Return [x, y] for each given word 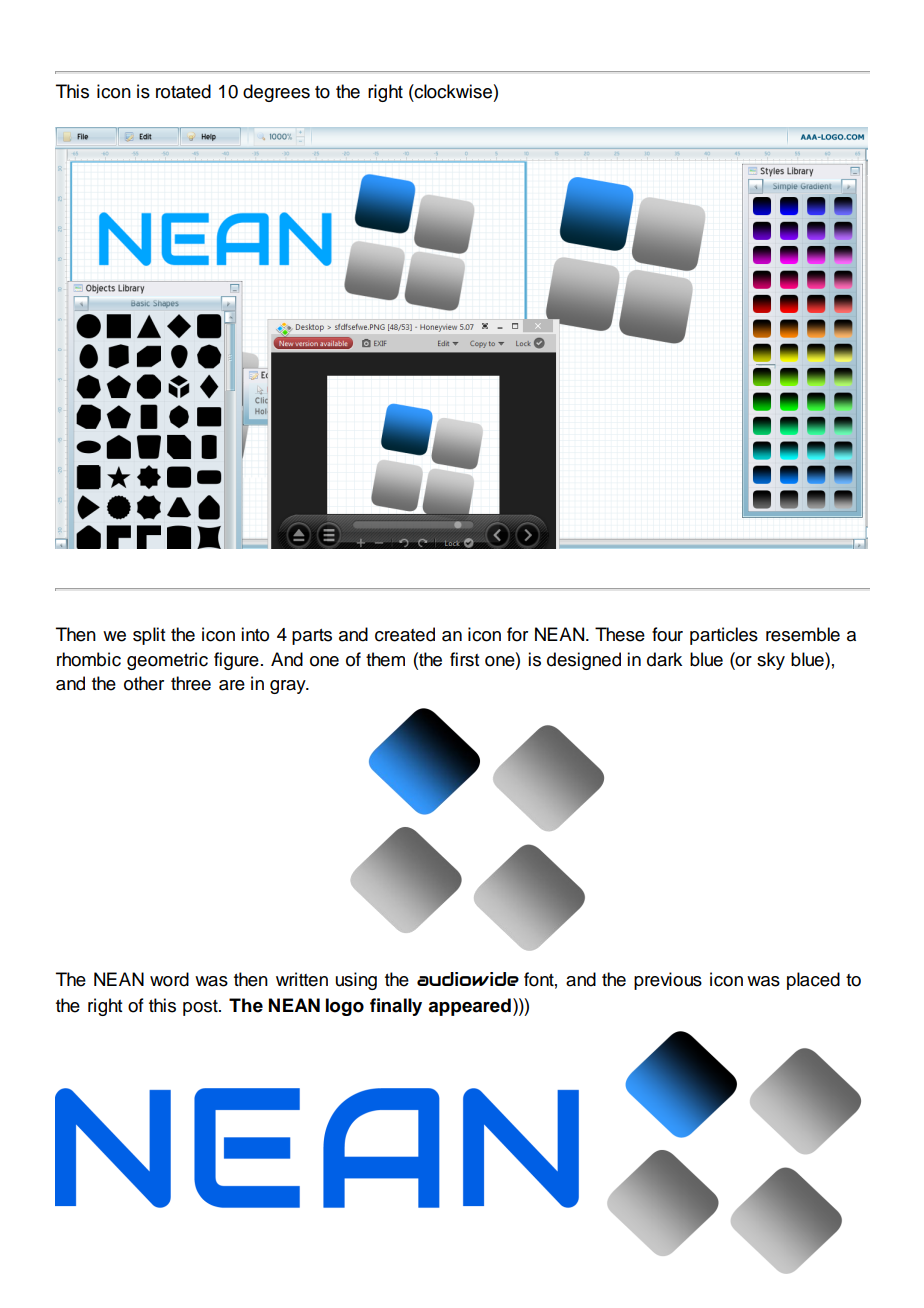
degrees [276, 93]
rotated [183, 91]
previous [668, 981]
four [667, 634]
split [149, 636]
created [405, 634]
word [169, 979]
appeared [469, 1007]
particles [724, 636]
